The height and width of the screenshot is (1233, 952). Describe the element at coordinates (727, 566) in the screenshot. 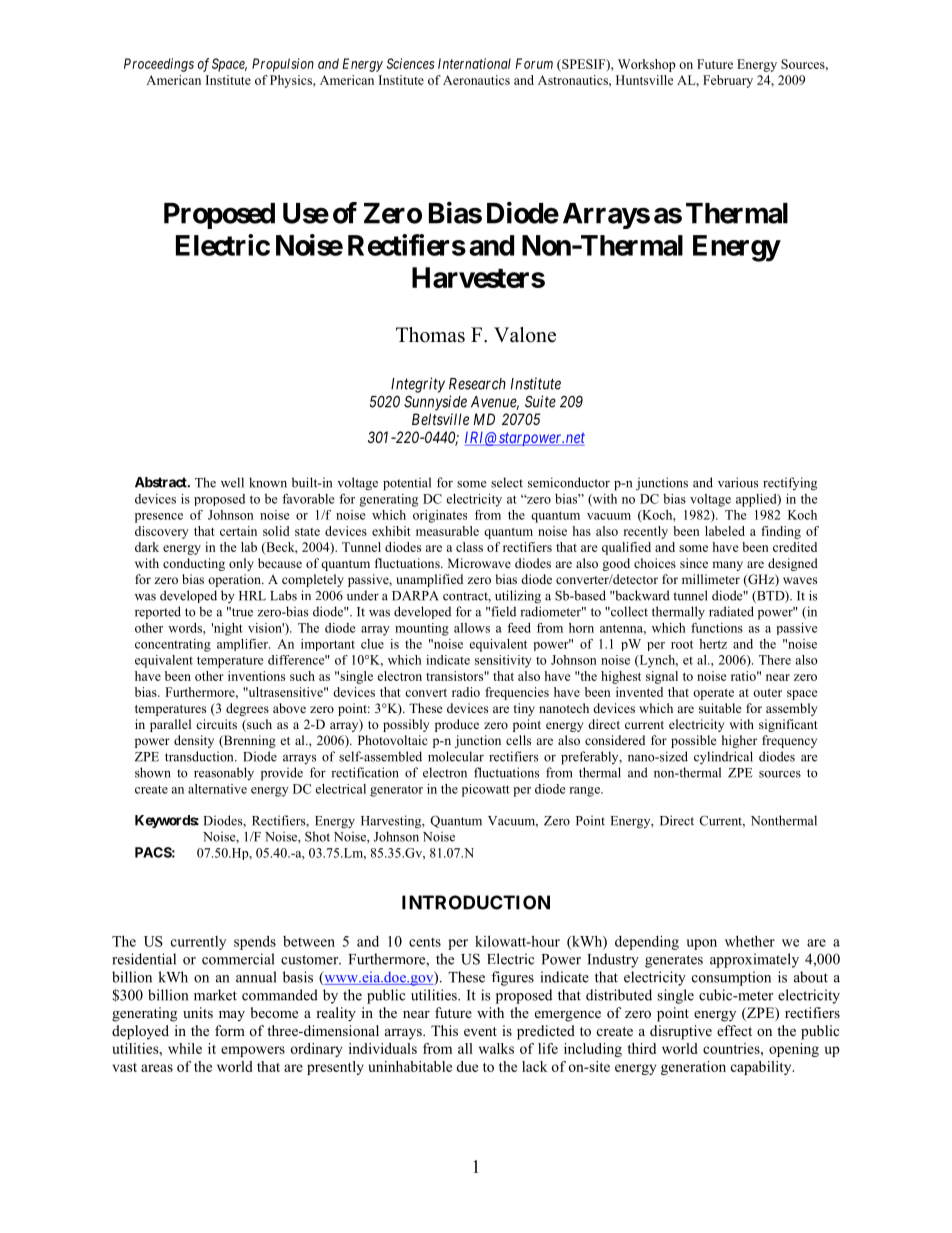

I see `many` at that location.
